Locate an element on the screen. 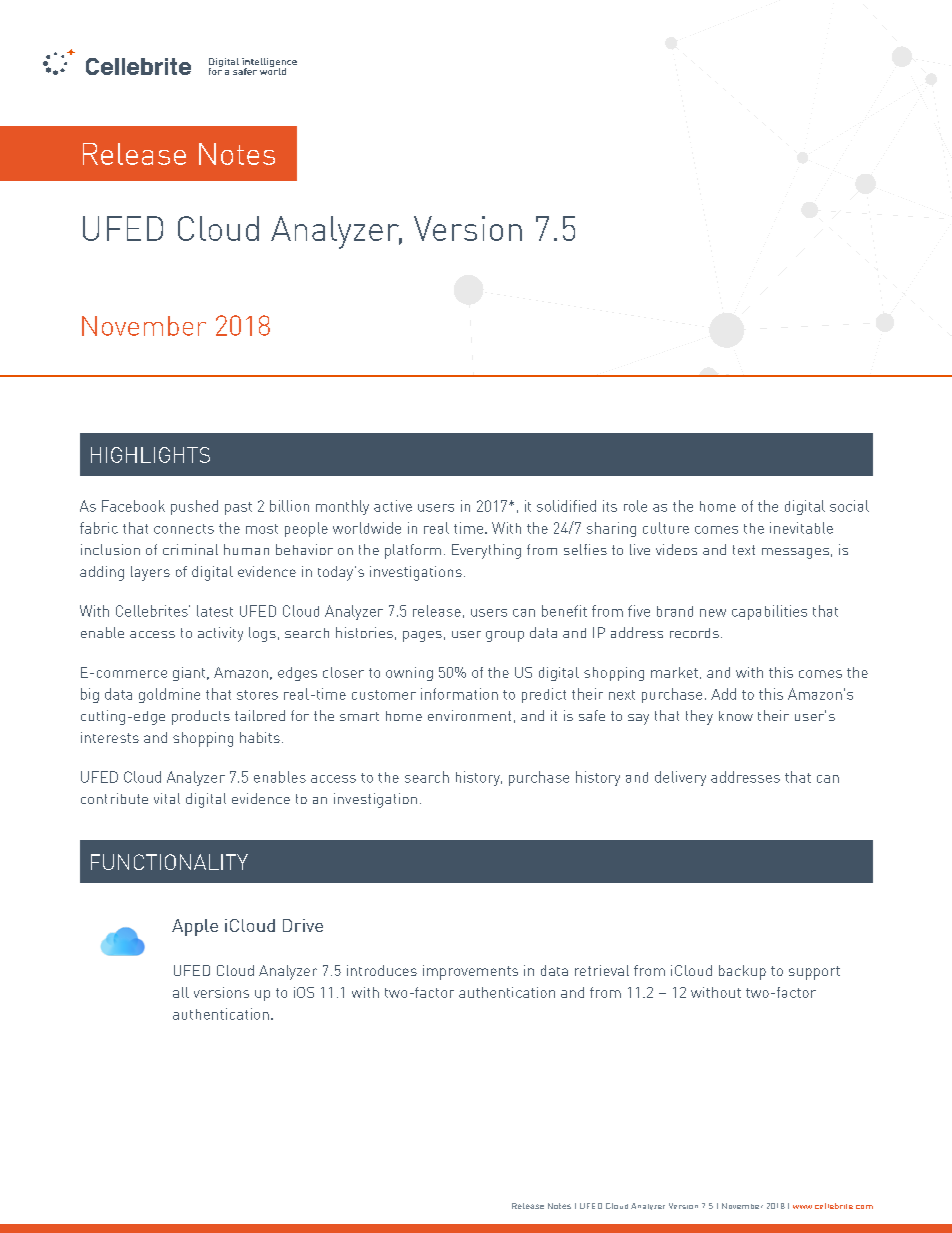 The width and height of the screenshot is (952, 1233). layers is located at coordinates (150, 573).
